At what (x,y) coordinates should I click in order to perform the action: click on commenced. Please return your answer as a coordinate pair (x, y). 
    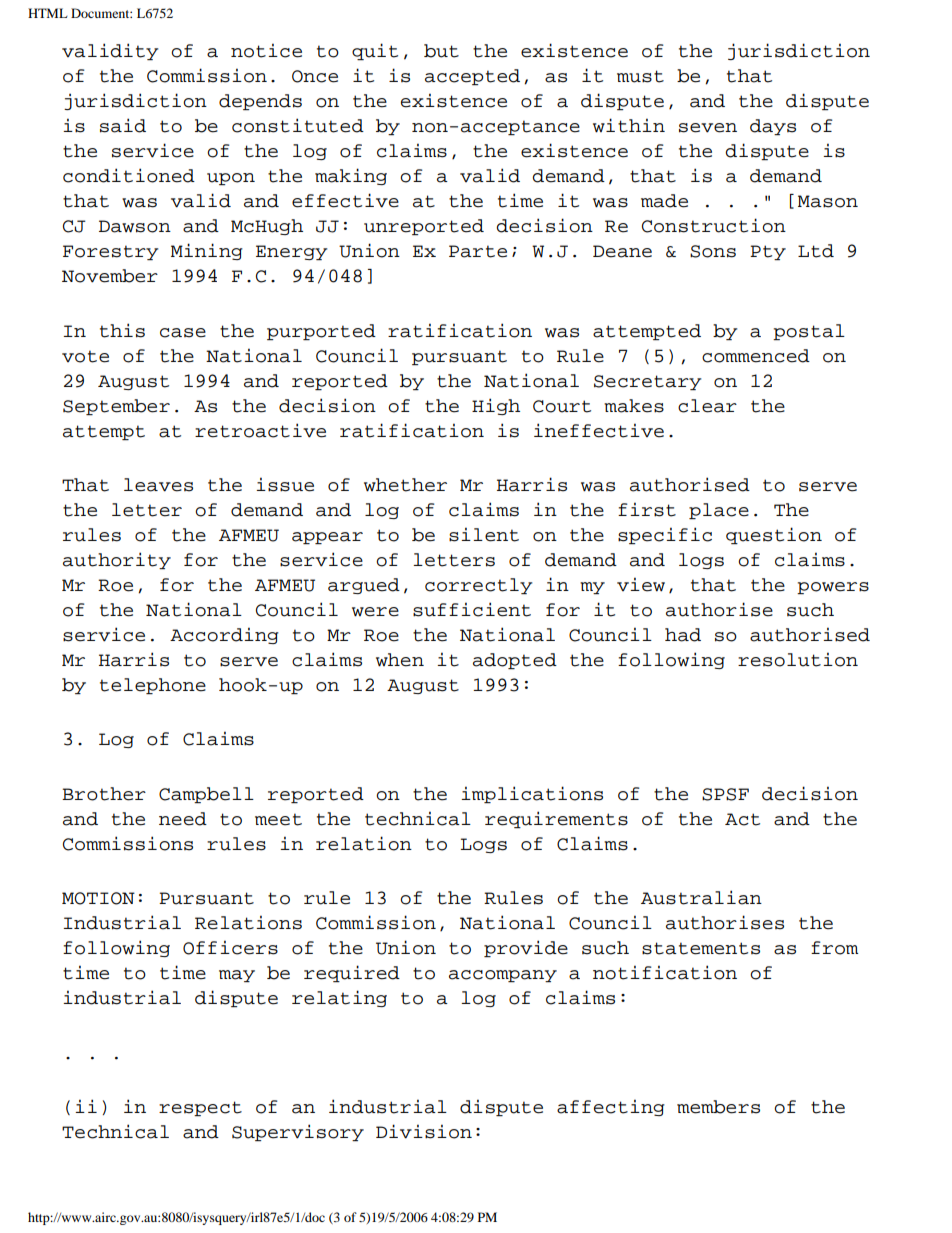
    Looking at the image, I should click on (756, 356).
